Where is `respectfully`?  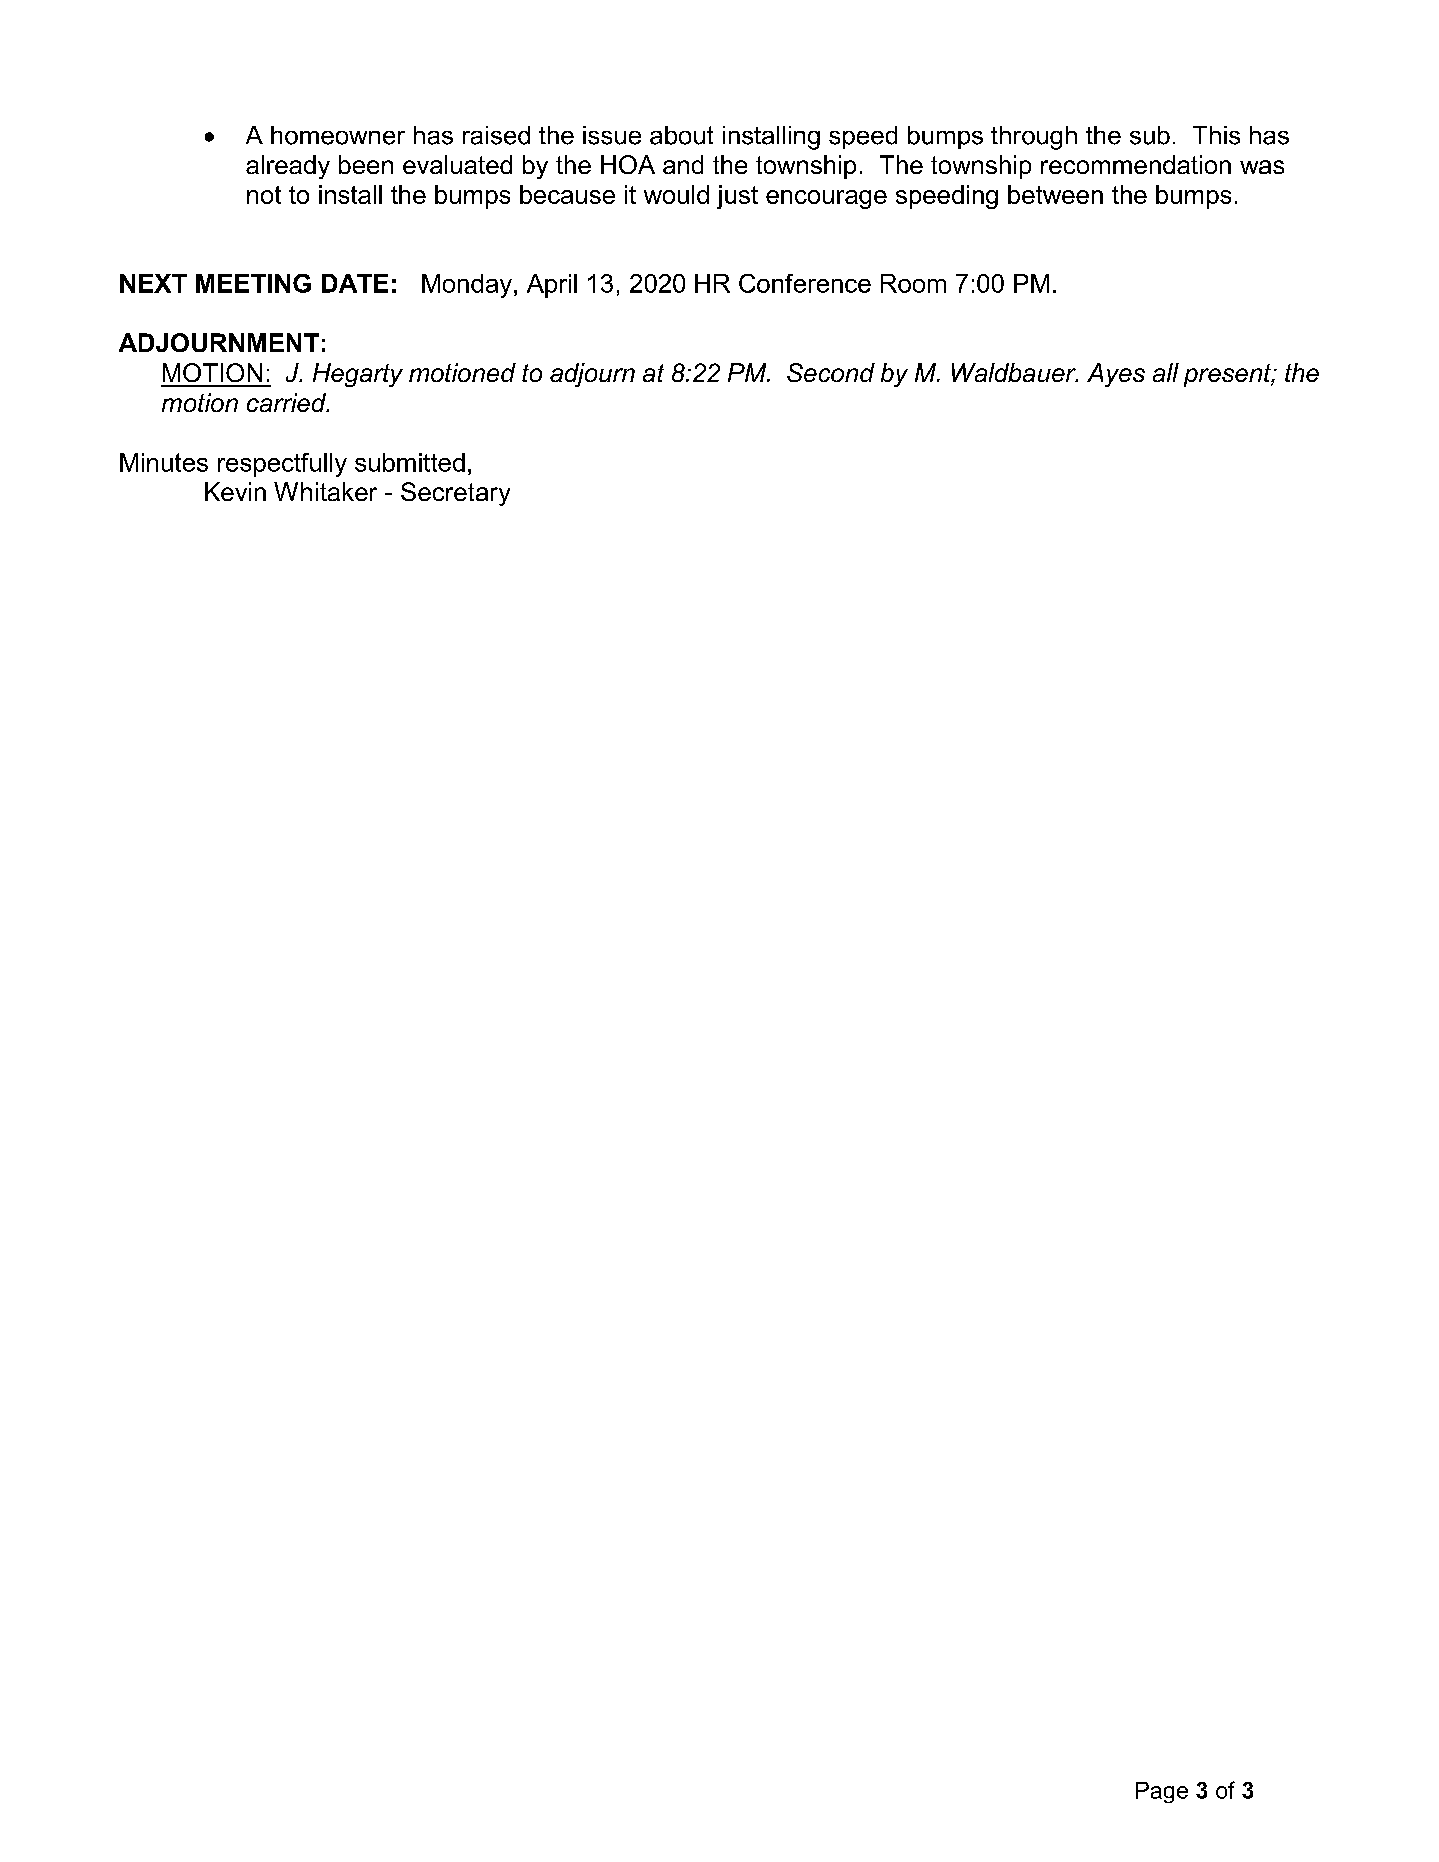 respectfully is located at coordinates (282, 465).
